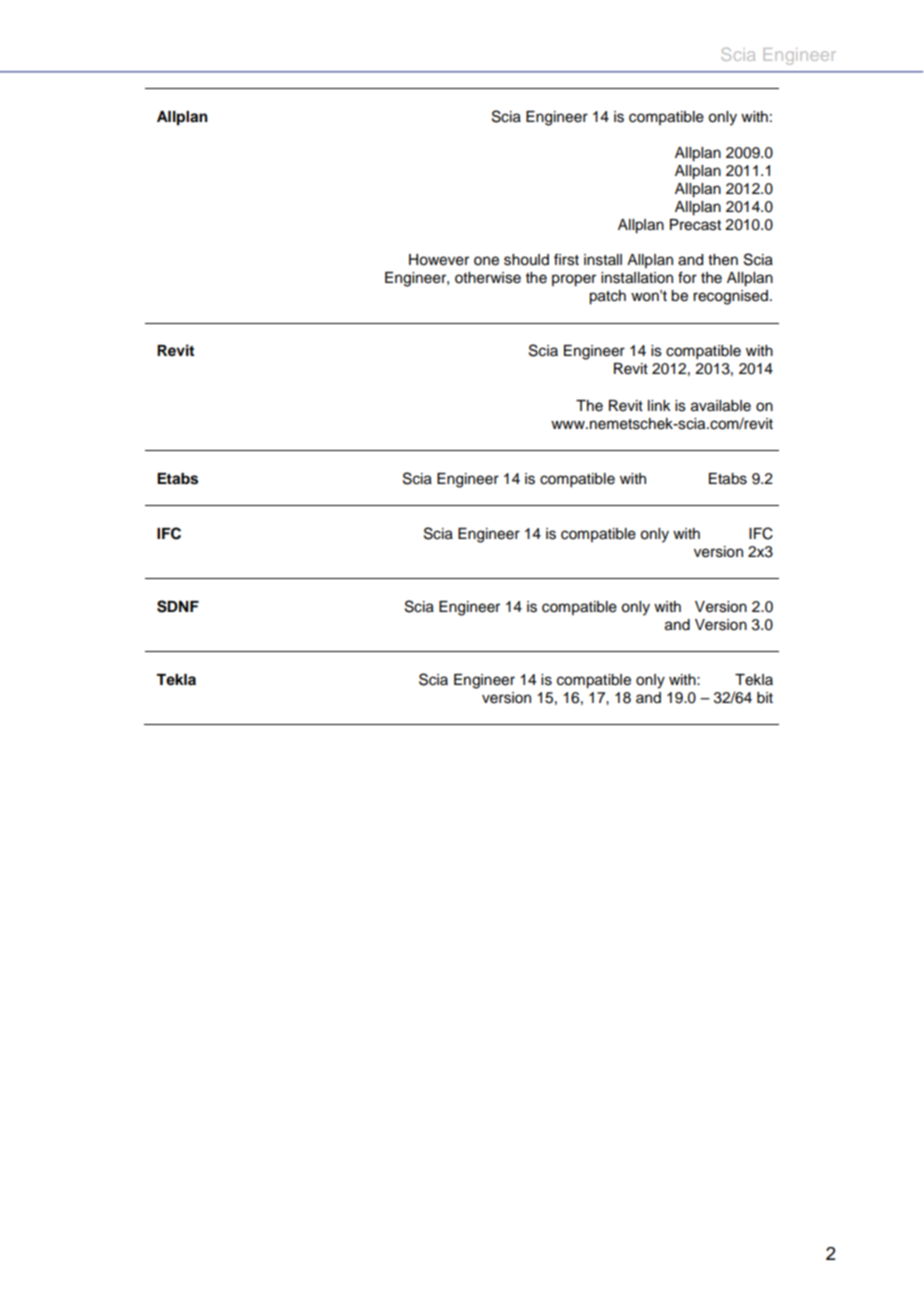  What do you see at coordinates (687, 277) in the document?
I see `for` at bounding box center [687, 277].
